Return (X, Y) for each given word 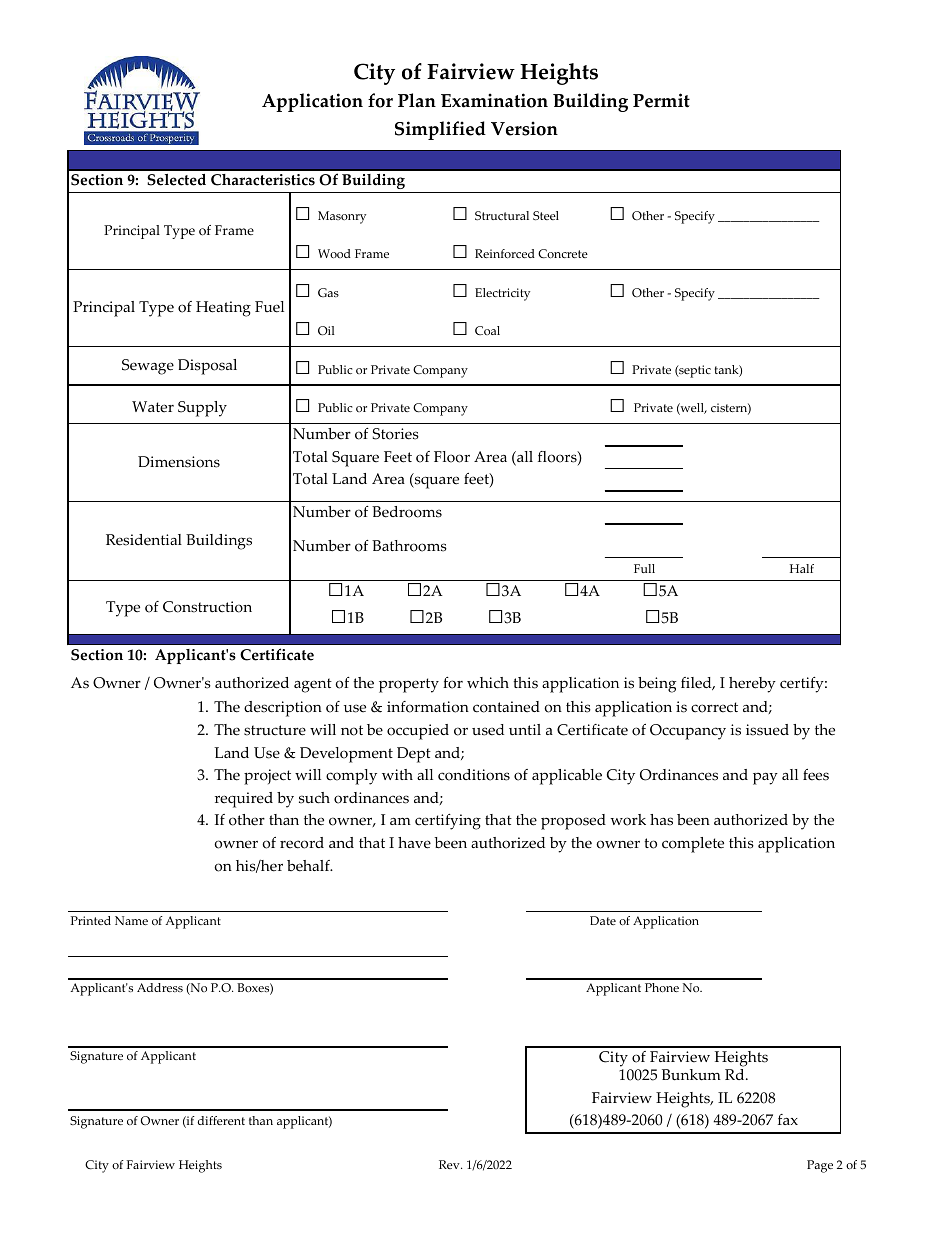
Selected (176, 180)
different (221, 1120)
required (244, 800)
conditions (474, 775)
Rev (450, 1164)
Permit (661, 100)
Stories (396, 434)
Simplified (440, 130)
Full (644, 568)
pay (765, 779)
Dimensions (179, 462)
